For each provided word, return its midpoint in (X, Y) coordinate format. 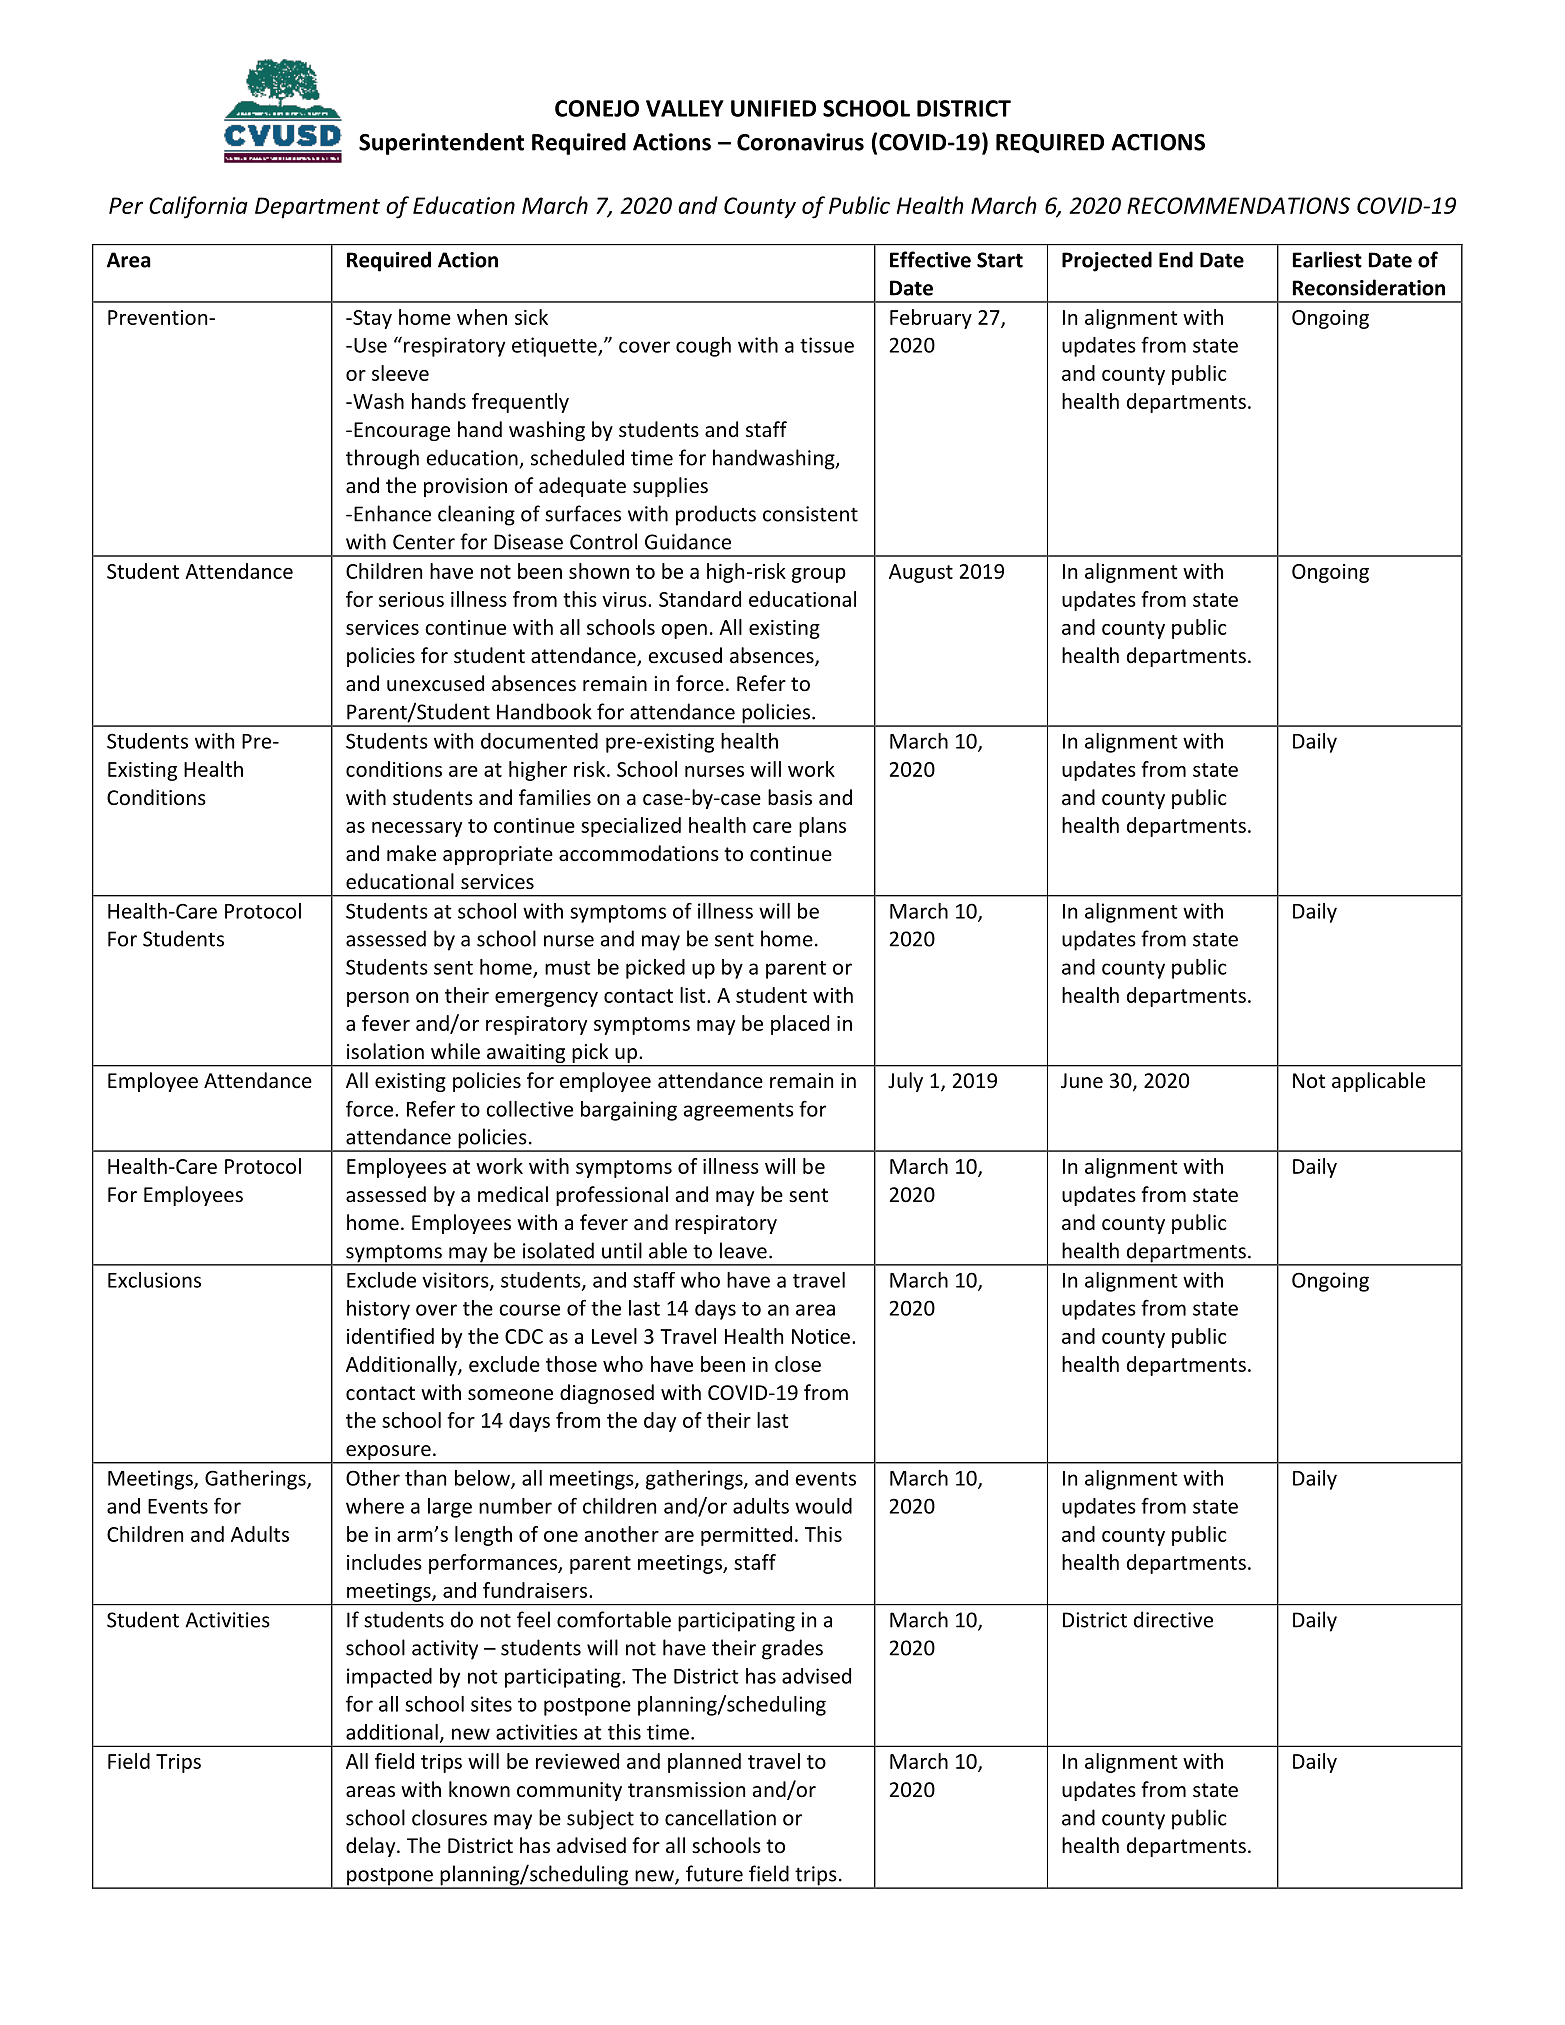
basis (790, 797)
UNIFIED (773, 108)
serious (411, 599)
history (378, 1310)
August (921, 573)
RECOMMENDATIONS (1238, 205)
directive (1173, 1619)
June (1082, 1081)
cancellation (720, 1817)
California (198, 207)
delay (372, 1847)
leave (743, 1250)
